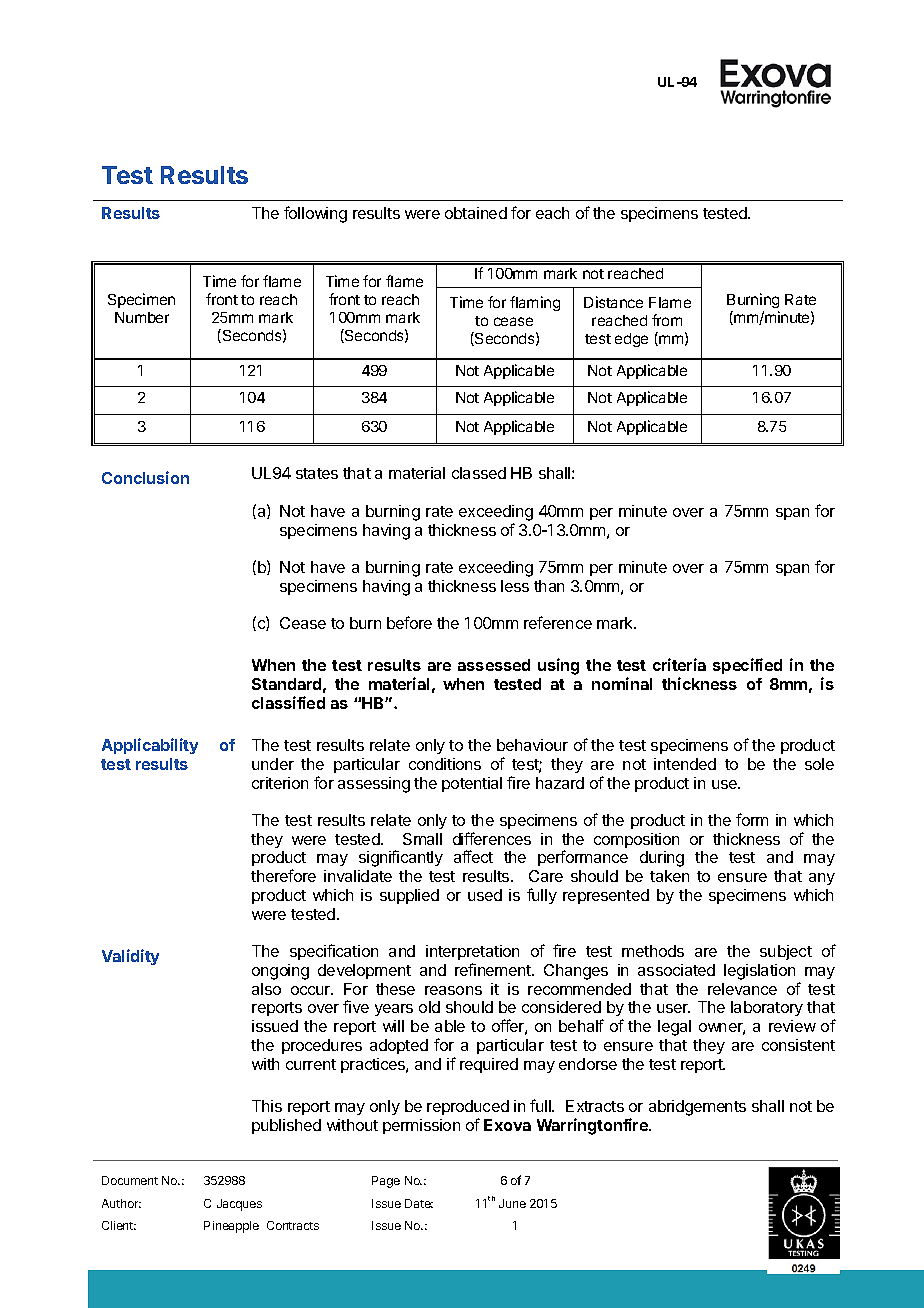 This screenshot has width=924, height=1308. Describe the element at coordinates (476, 213) in the screenshot. I see `obtained` at that location.
